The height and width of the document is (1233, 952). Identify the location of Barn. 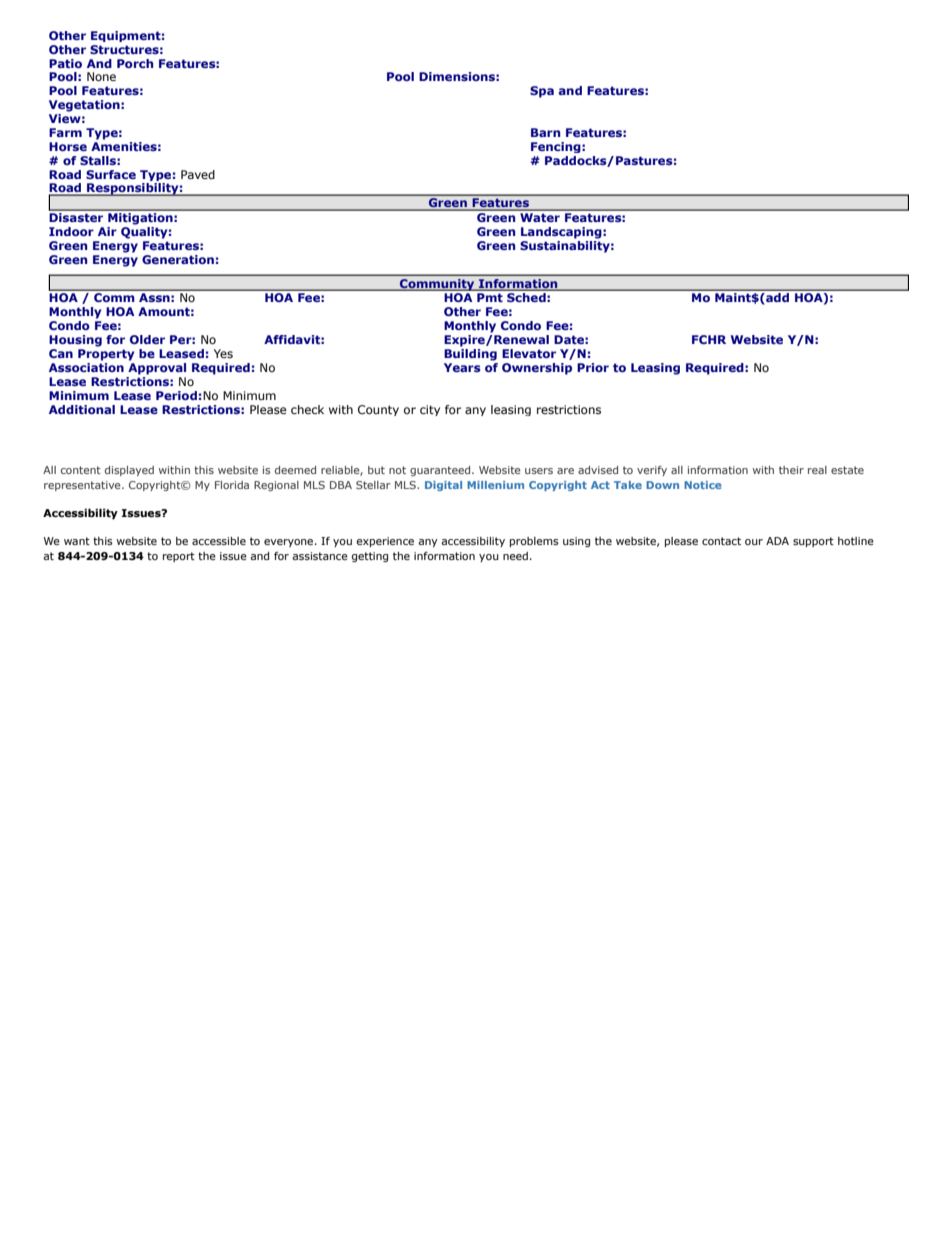
(545, 132).
